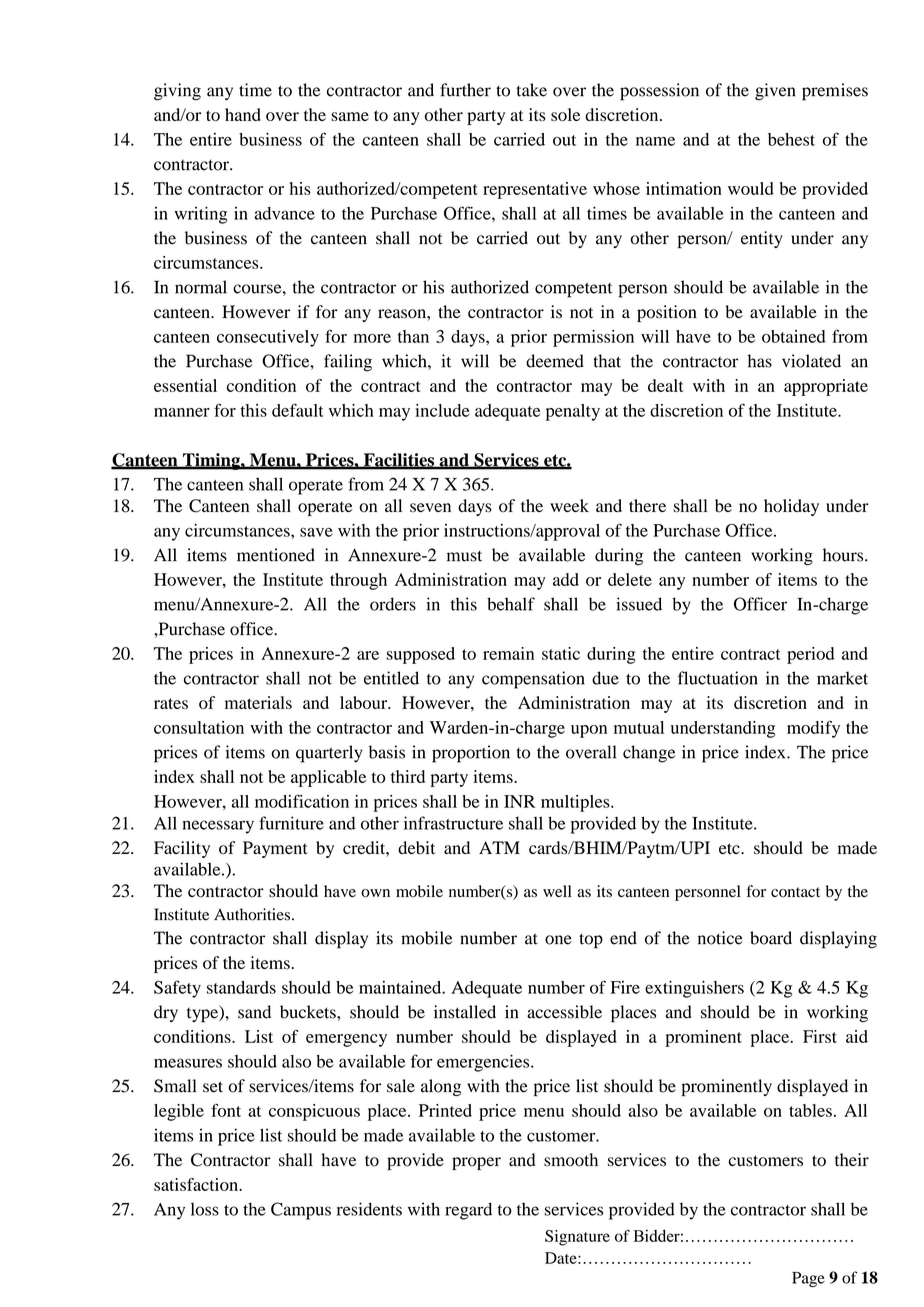  What do you see at coordinates (465, 1012) in the screenshot?
I see `installed` at bounding box center [465, 1012].
